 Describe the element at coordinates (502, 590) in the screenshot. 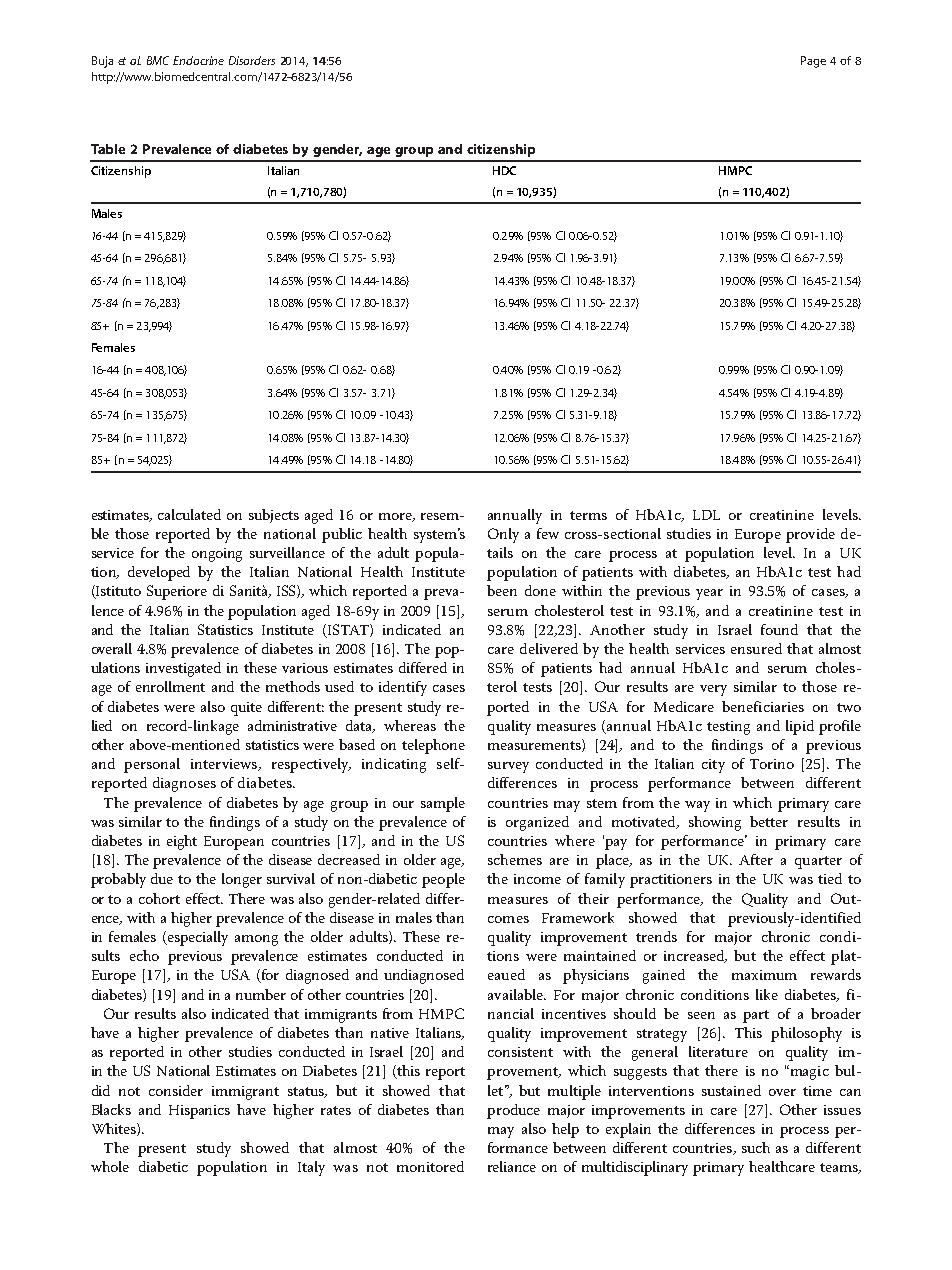

I see `been` at that location.
